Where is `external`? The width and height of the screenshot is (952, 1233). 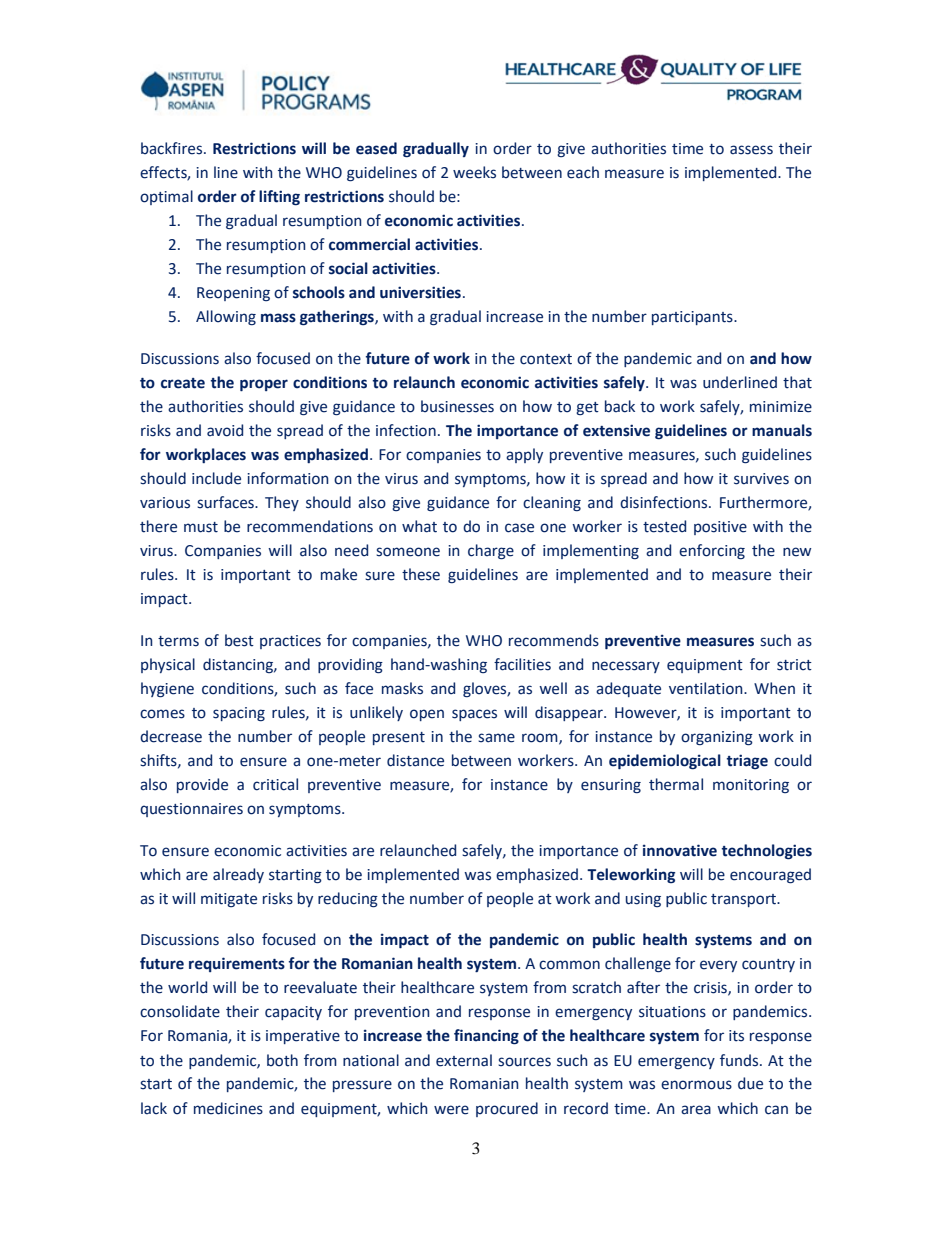
external is located at coordinates (464, 1060).
